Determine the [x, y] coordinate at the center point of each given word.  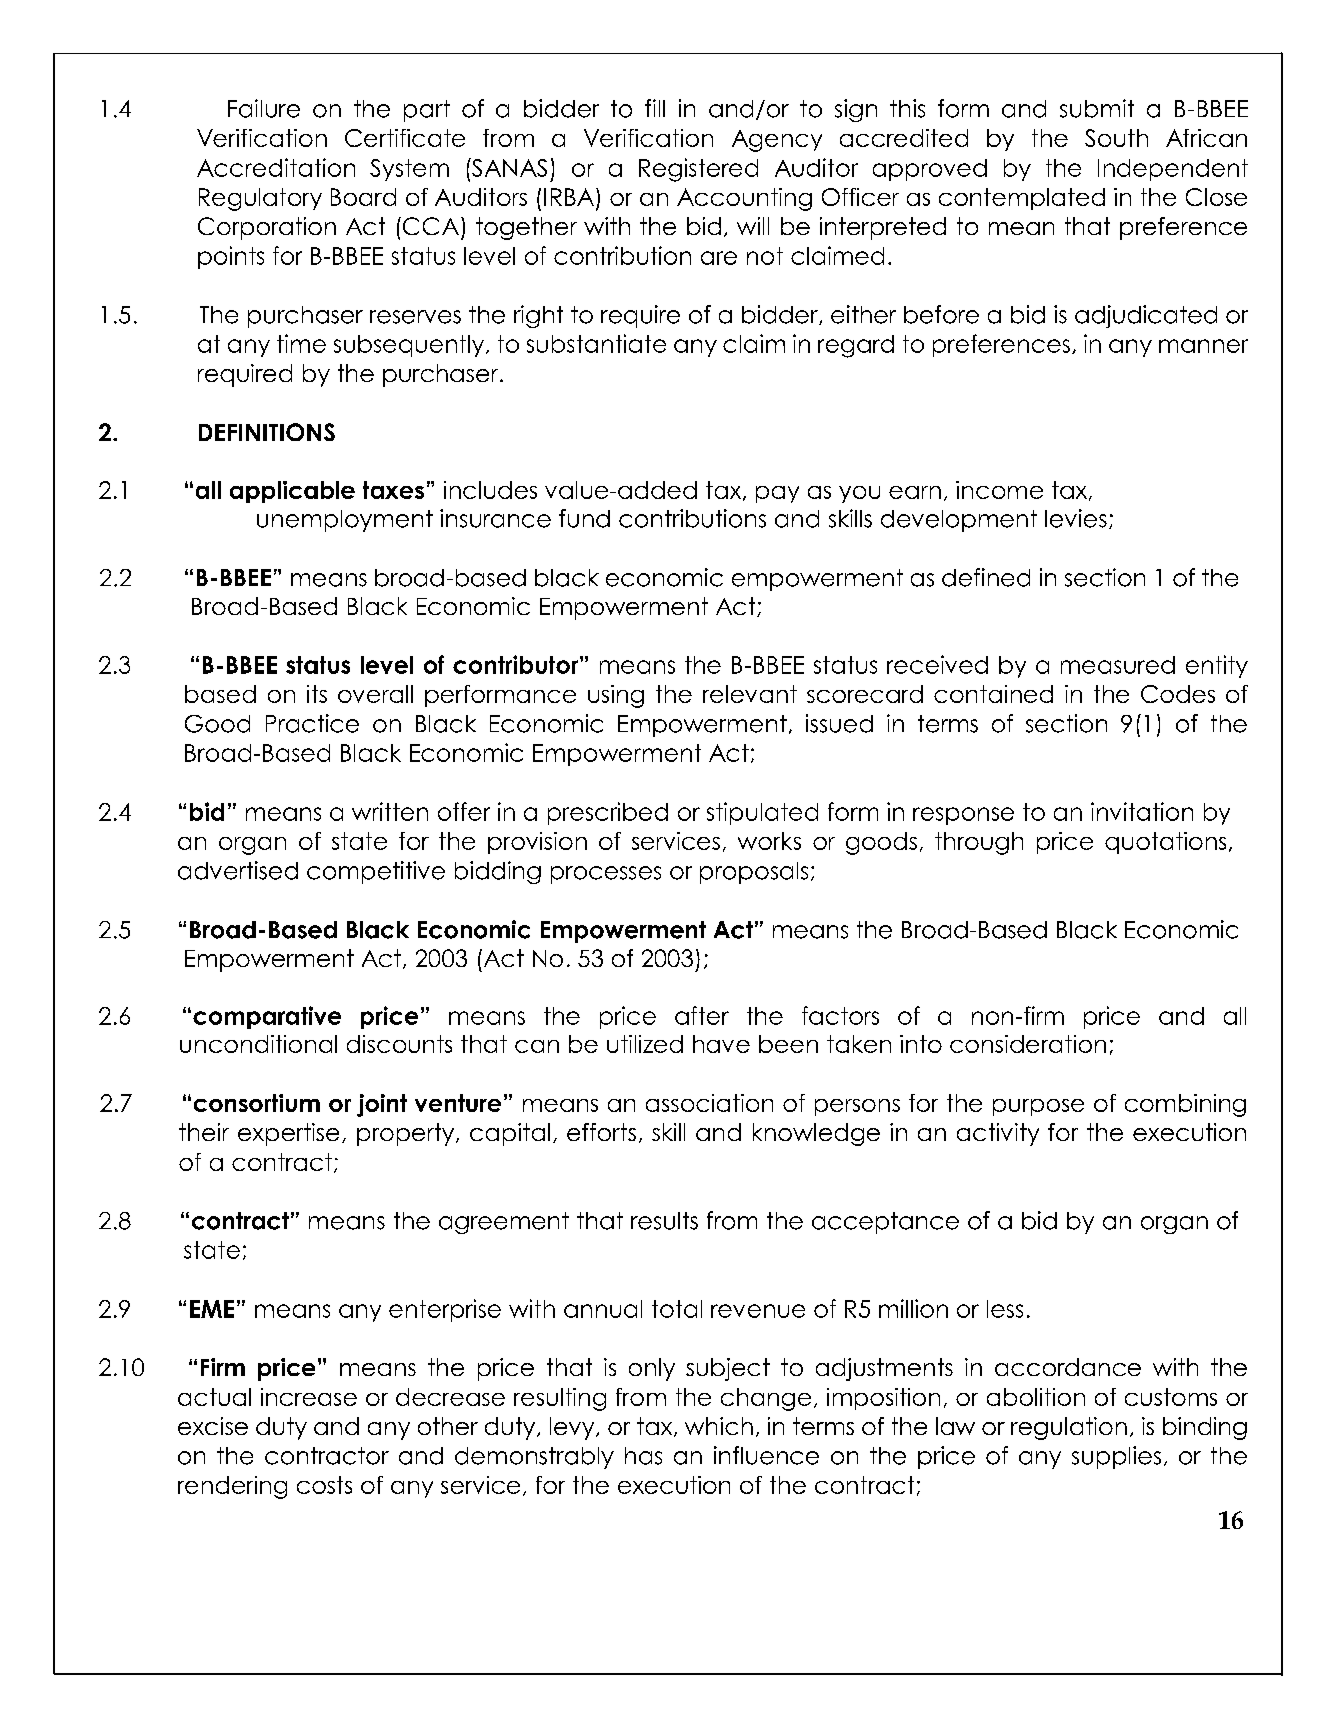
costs [324, 1485]
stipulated [762, 813]
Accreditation [276, 167]
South [1116, 138]
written [390, 811]
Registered [698, 170]
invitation [1142, 811]
